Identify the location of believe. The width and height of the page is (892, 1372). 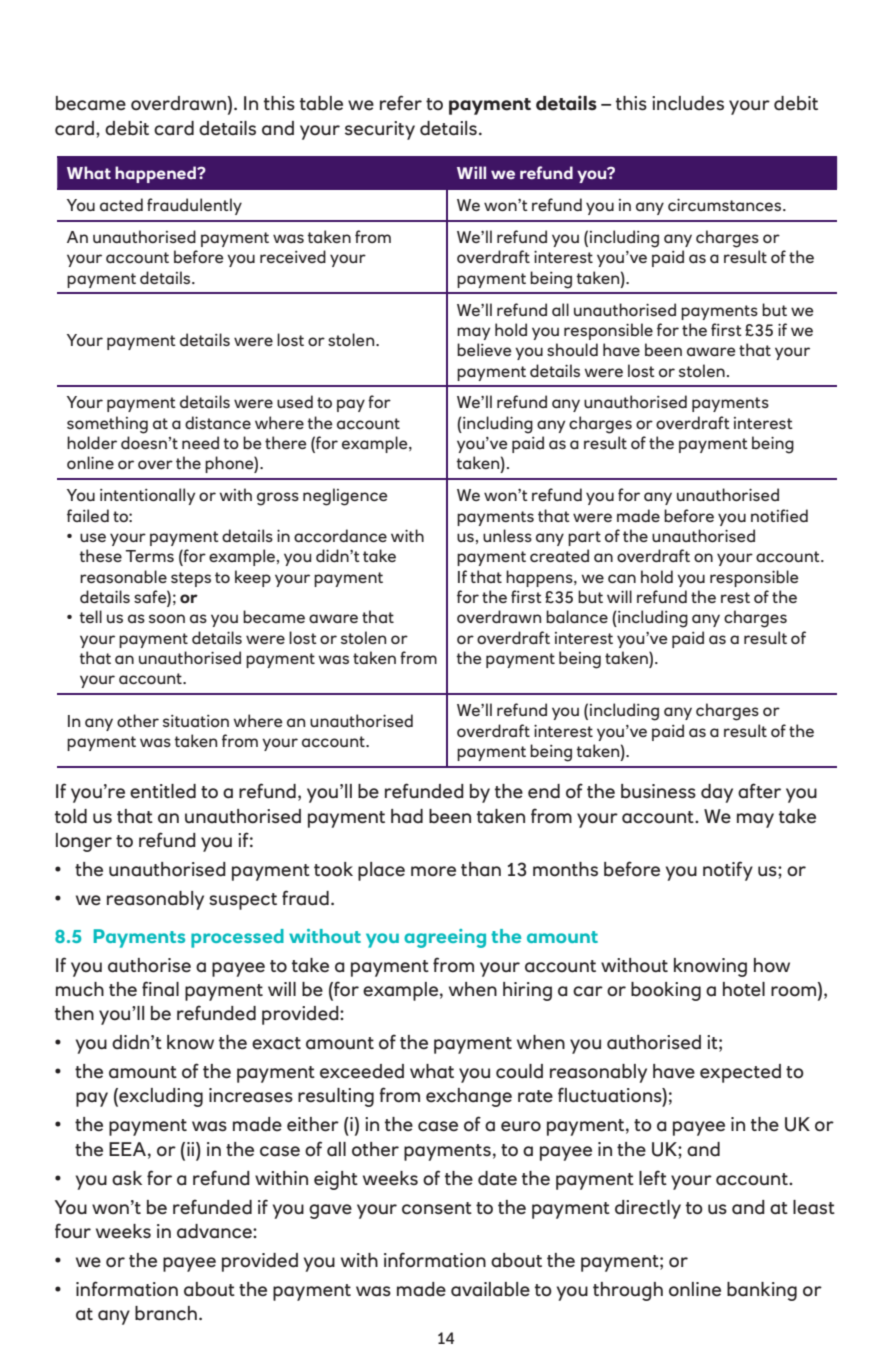
(484, 349).
